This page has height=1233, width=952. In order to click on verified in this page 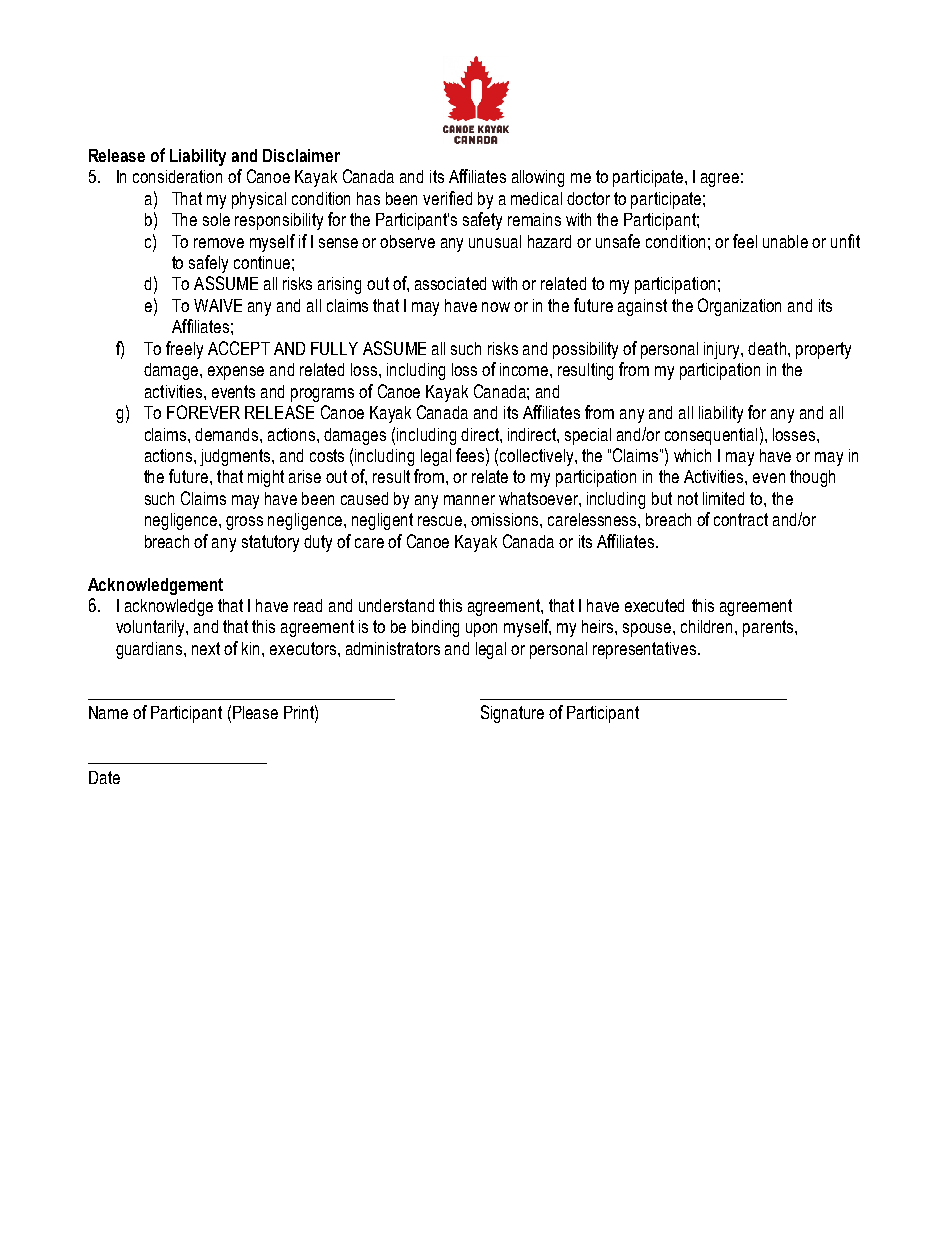, I will do `click(447, 198)`.
